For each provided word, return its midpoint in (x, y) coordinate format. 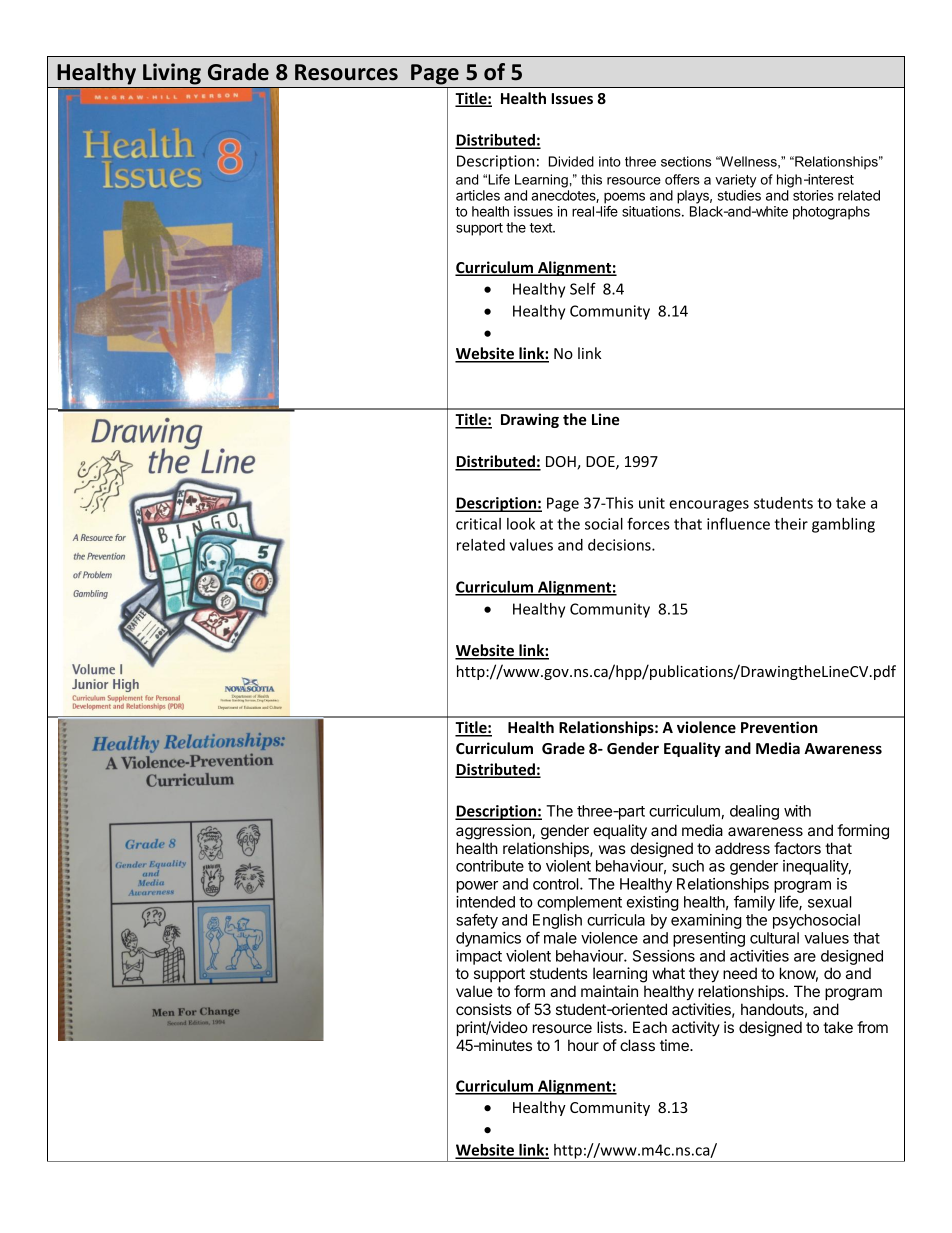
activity (696, 1029)
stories (813, 195)
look (521, 524)
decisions (620, 545)
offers (682, 179)
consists (484, 1009)
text (541, 228)
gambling (843, 525)
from (872, 1027)
